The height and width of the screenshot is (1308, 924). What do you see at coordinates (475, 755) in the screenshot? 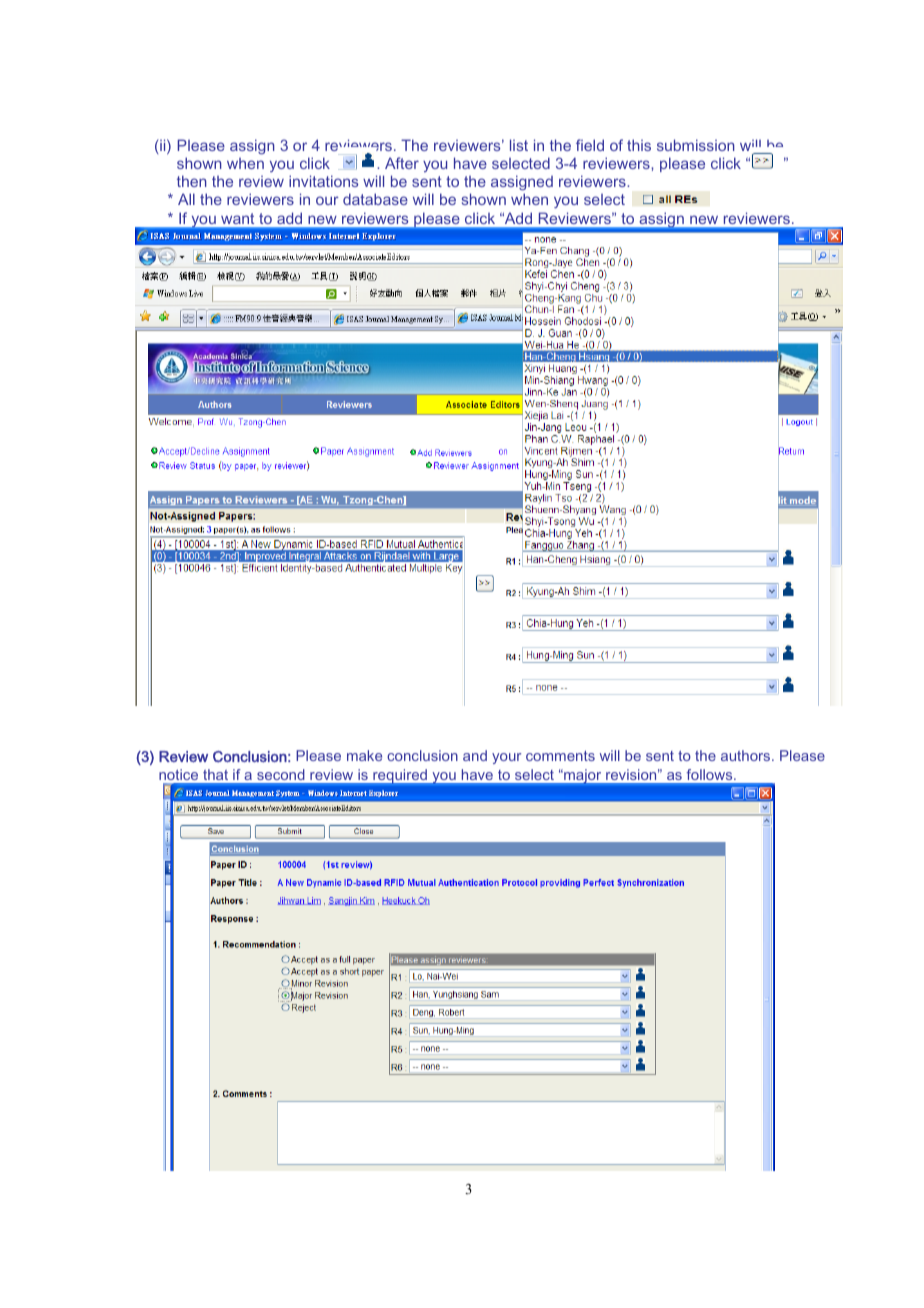
I see `and` at bounding box center [475, 755].
